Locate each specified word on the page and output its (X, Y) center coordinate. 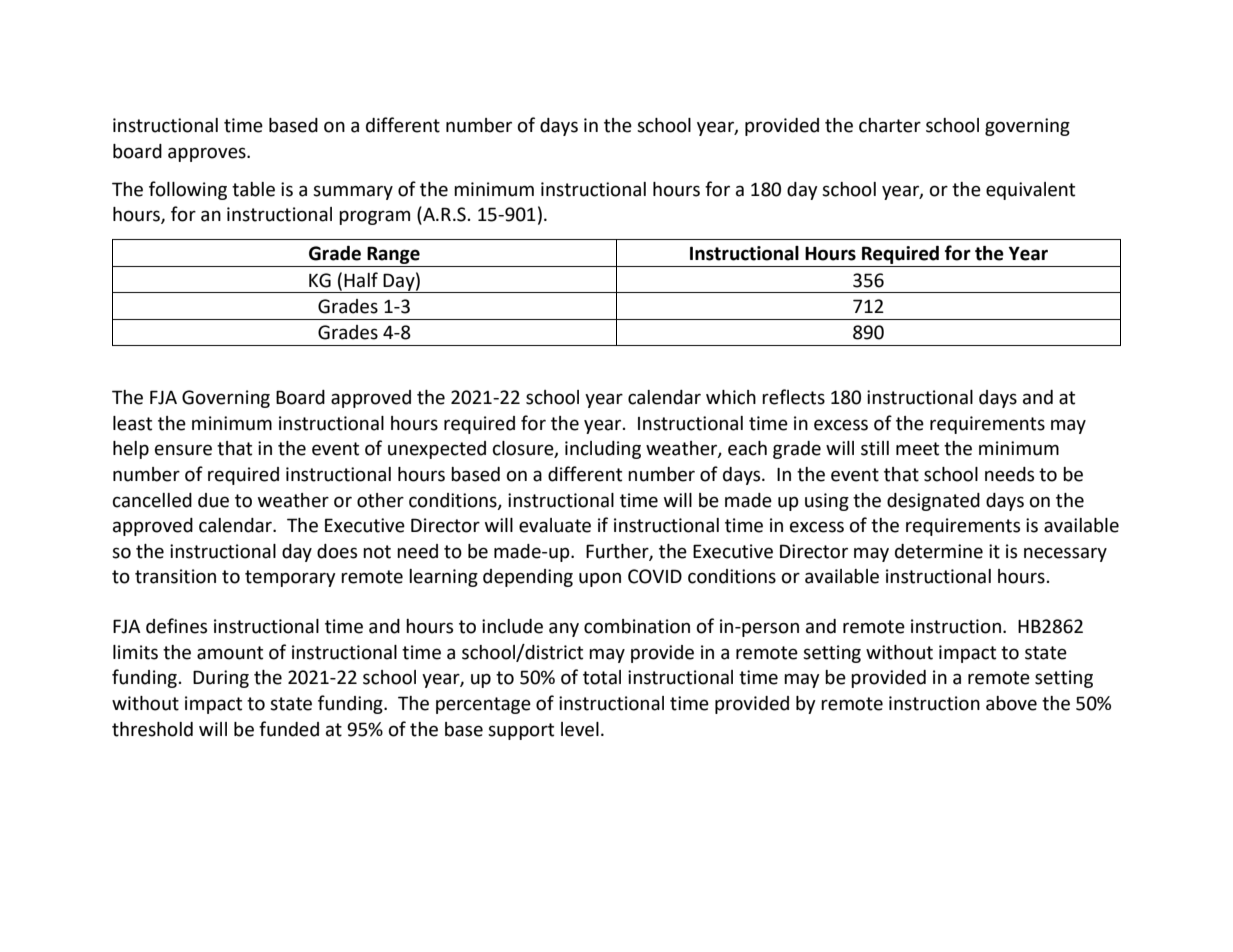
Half (361, 280)
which (731, 397)
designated (933, 502)
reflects (793, 397)
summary (353, 192)
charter (890, 125)
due (213, 500)
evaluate (555, 525)
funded (289, 729)
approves (208, 154)
